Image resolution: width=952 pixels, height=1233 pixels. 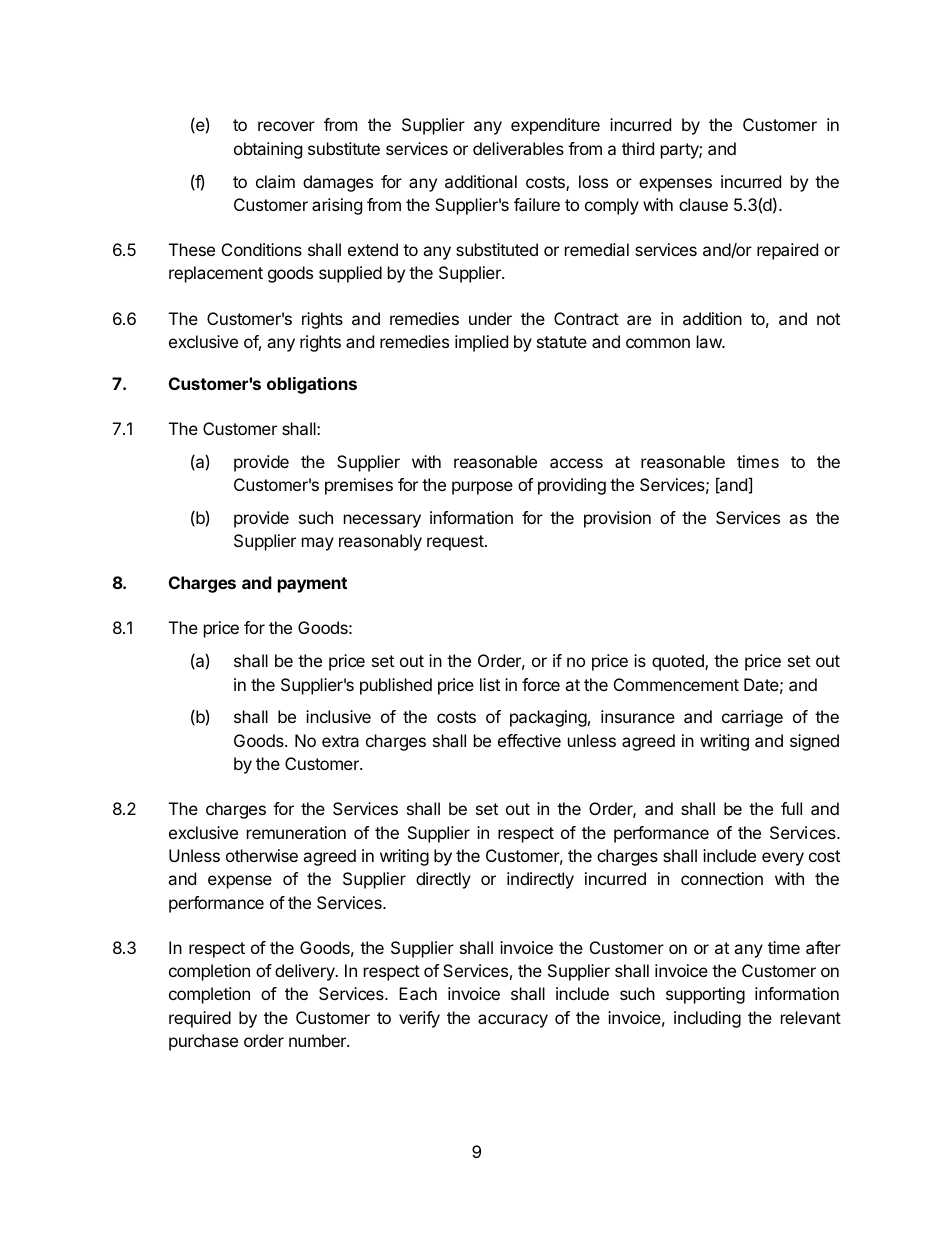 What do you see at coordinates (710, 341) in the screenshot?
I see `law` at bounding box center [710, 341].
